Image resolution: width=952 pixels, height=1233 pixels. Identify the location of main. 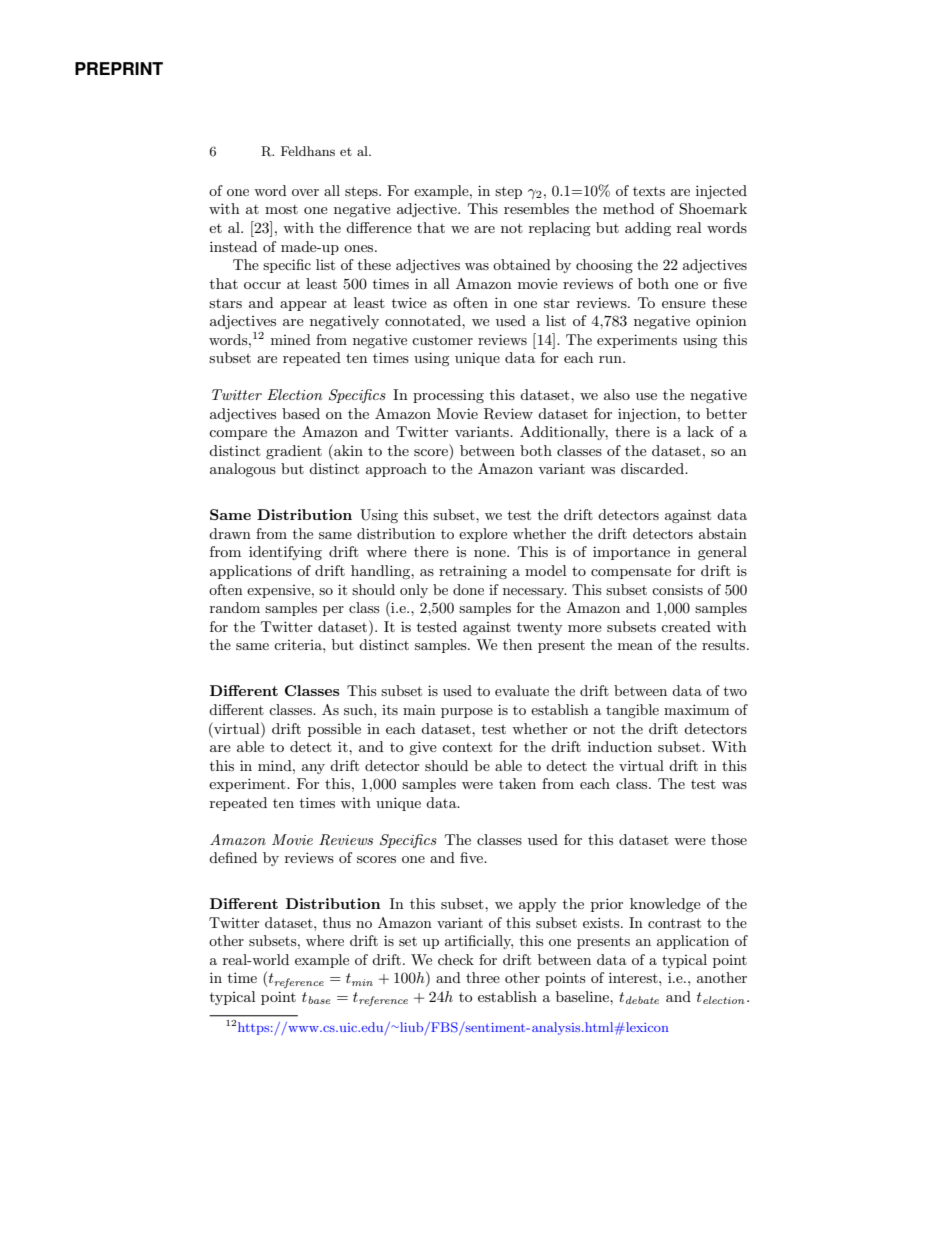
(419, 709).
